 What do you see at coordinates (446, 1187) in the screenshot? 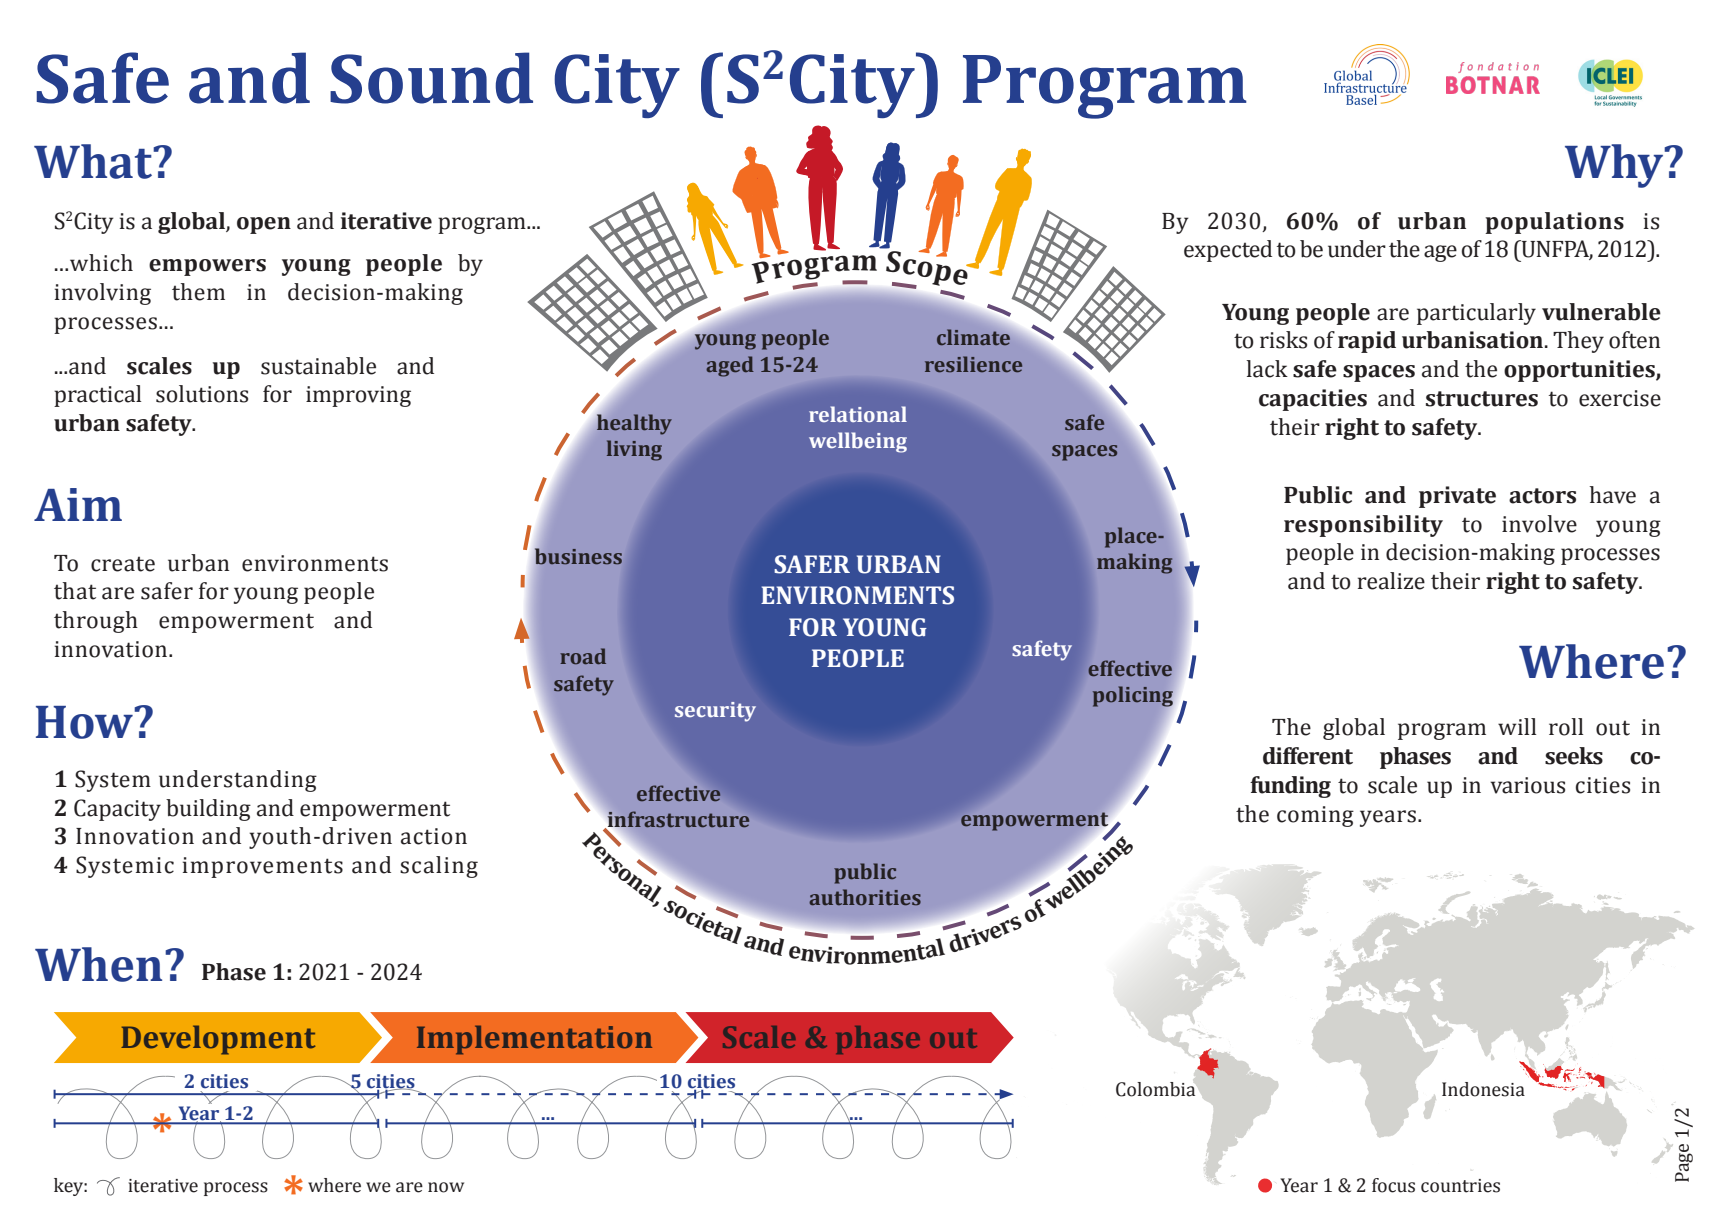
I see `now` at bounding box center [446, 1187].
